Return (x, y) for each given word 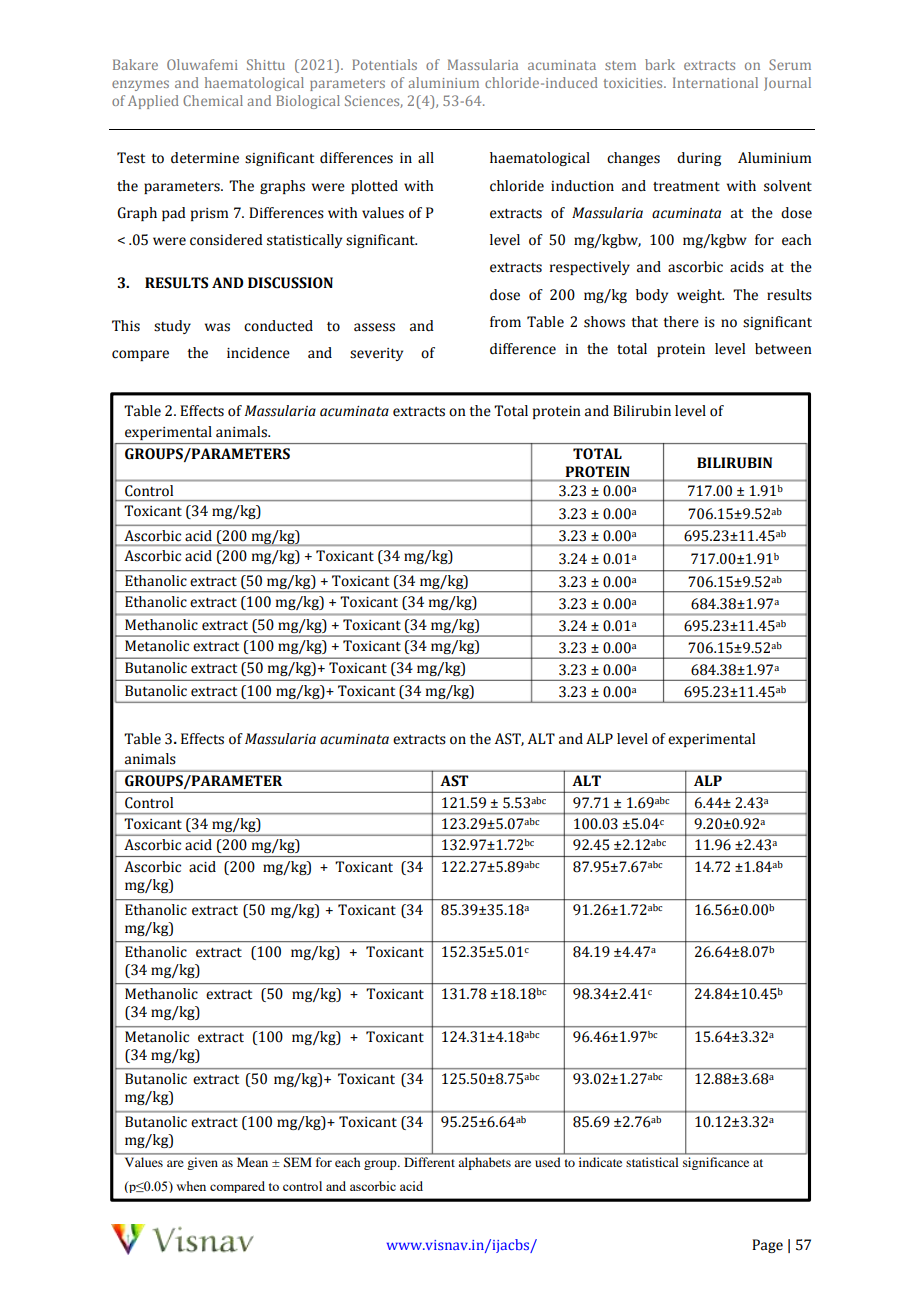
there (681, 322)
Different (430, 1162)
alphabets (485, 1163)
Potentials (384, 64)
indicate (600, 1162)
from (505, 322)
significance (716, 1163)
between (783, 349)
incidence (258, 353)
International (715, 82)
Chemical (213, 100)
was (217, 327)
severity (376, 354)
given (203, 1163)
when (191, 1186)
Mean (252, 1162)
